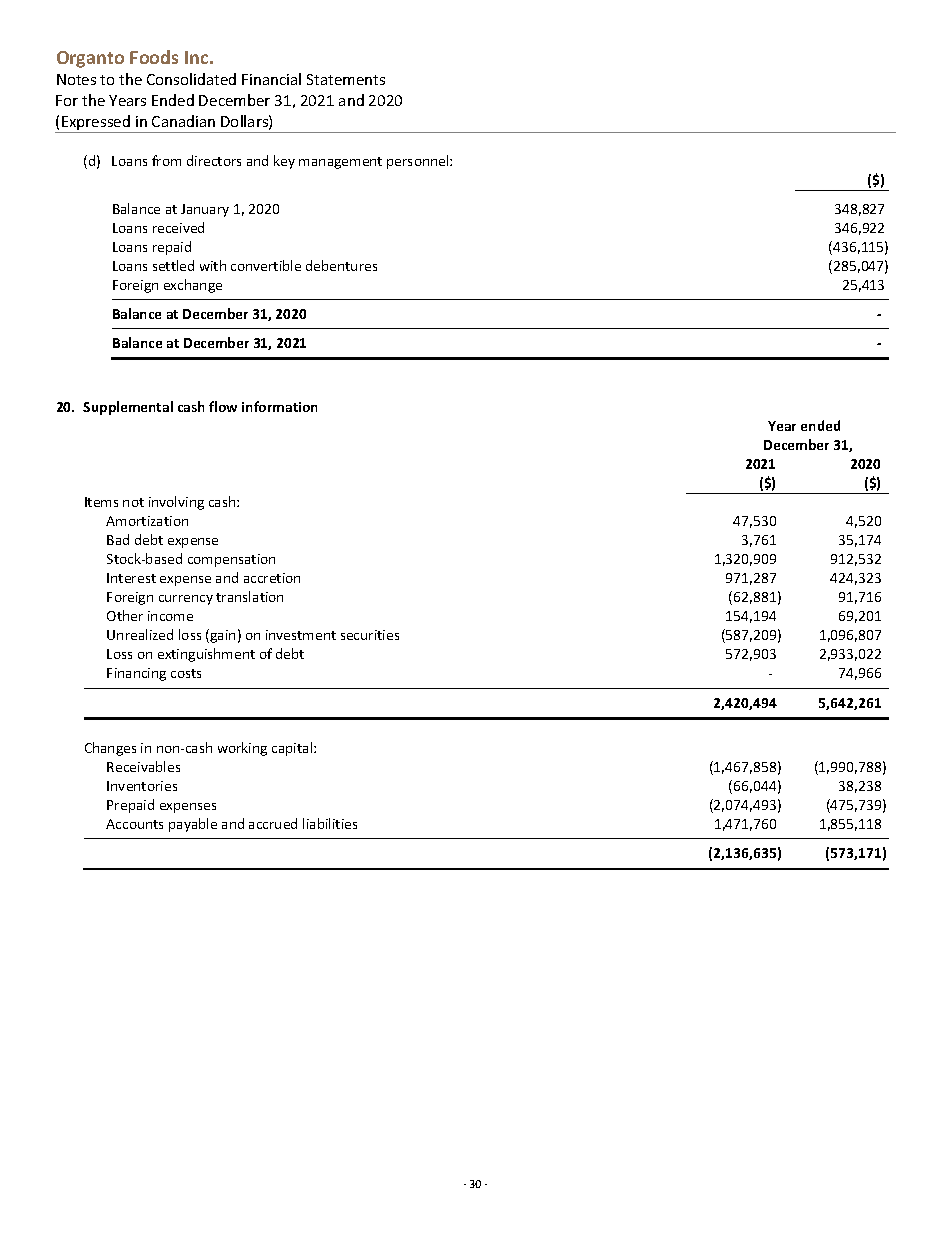 The image size is (952, 1233). Describe the element at coordinates (223, 406) in the screenshot. I see `flow` at that location.
